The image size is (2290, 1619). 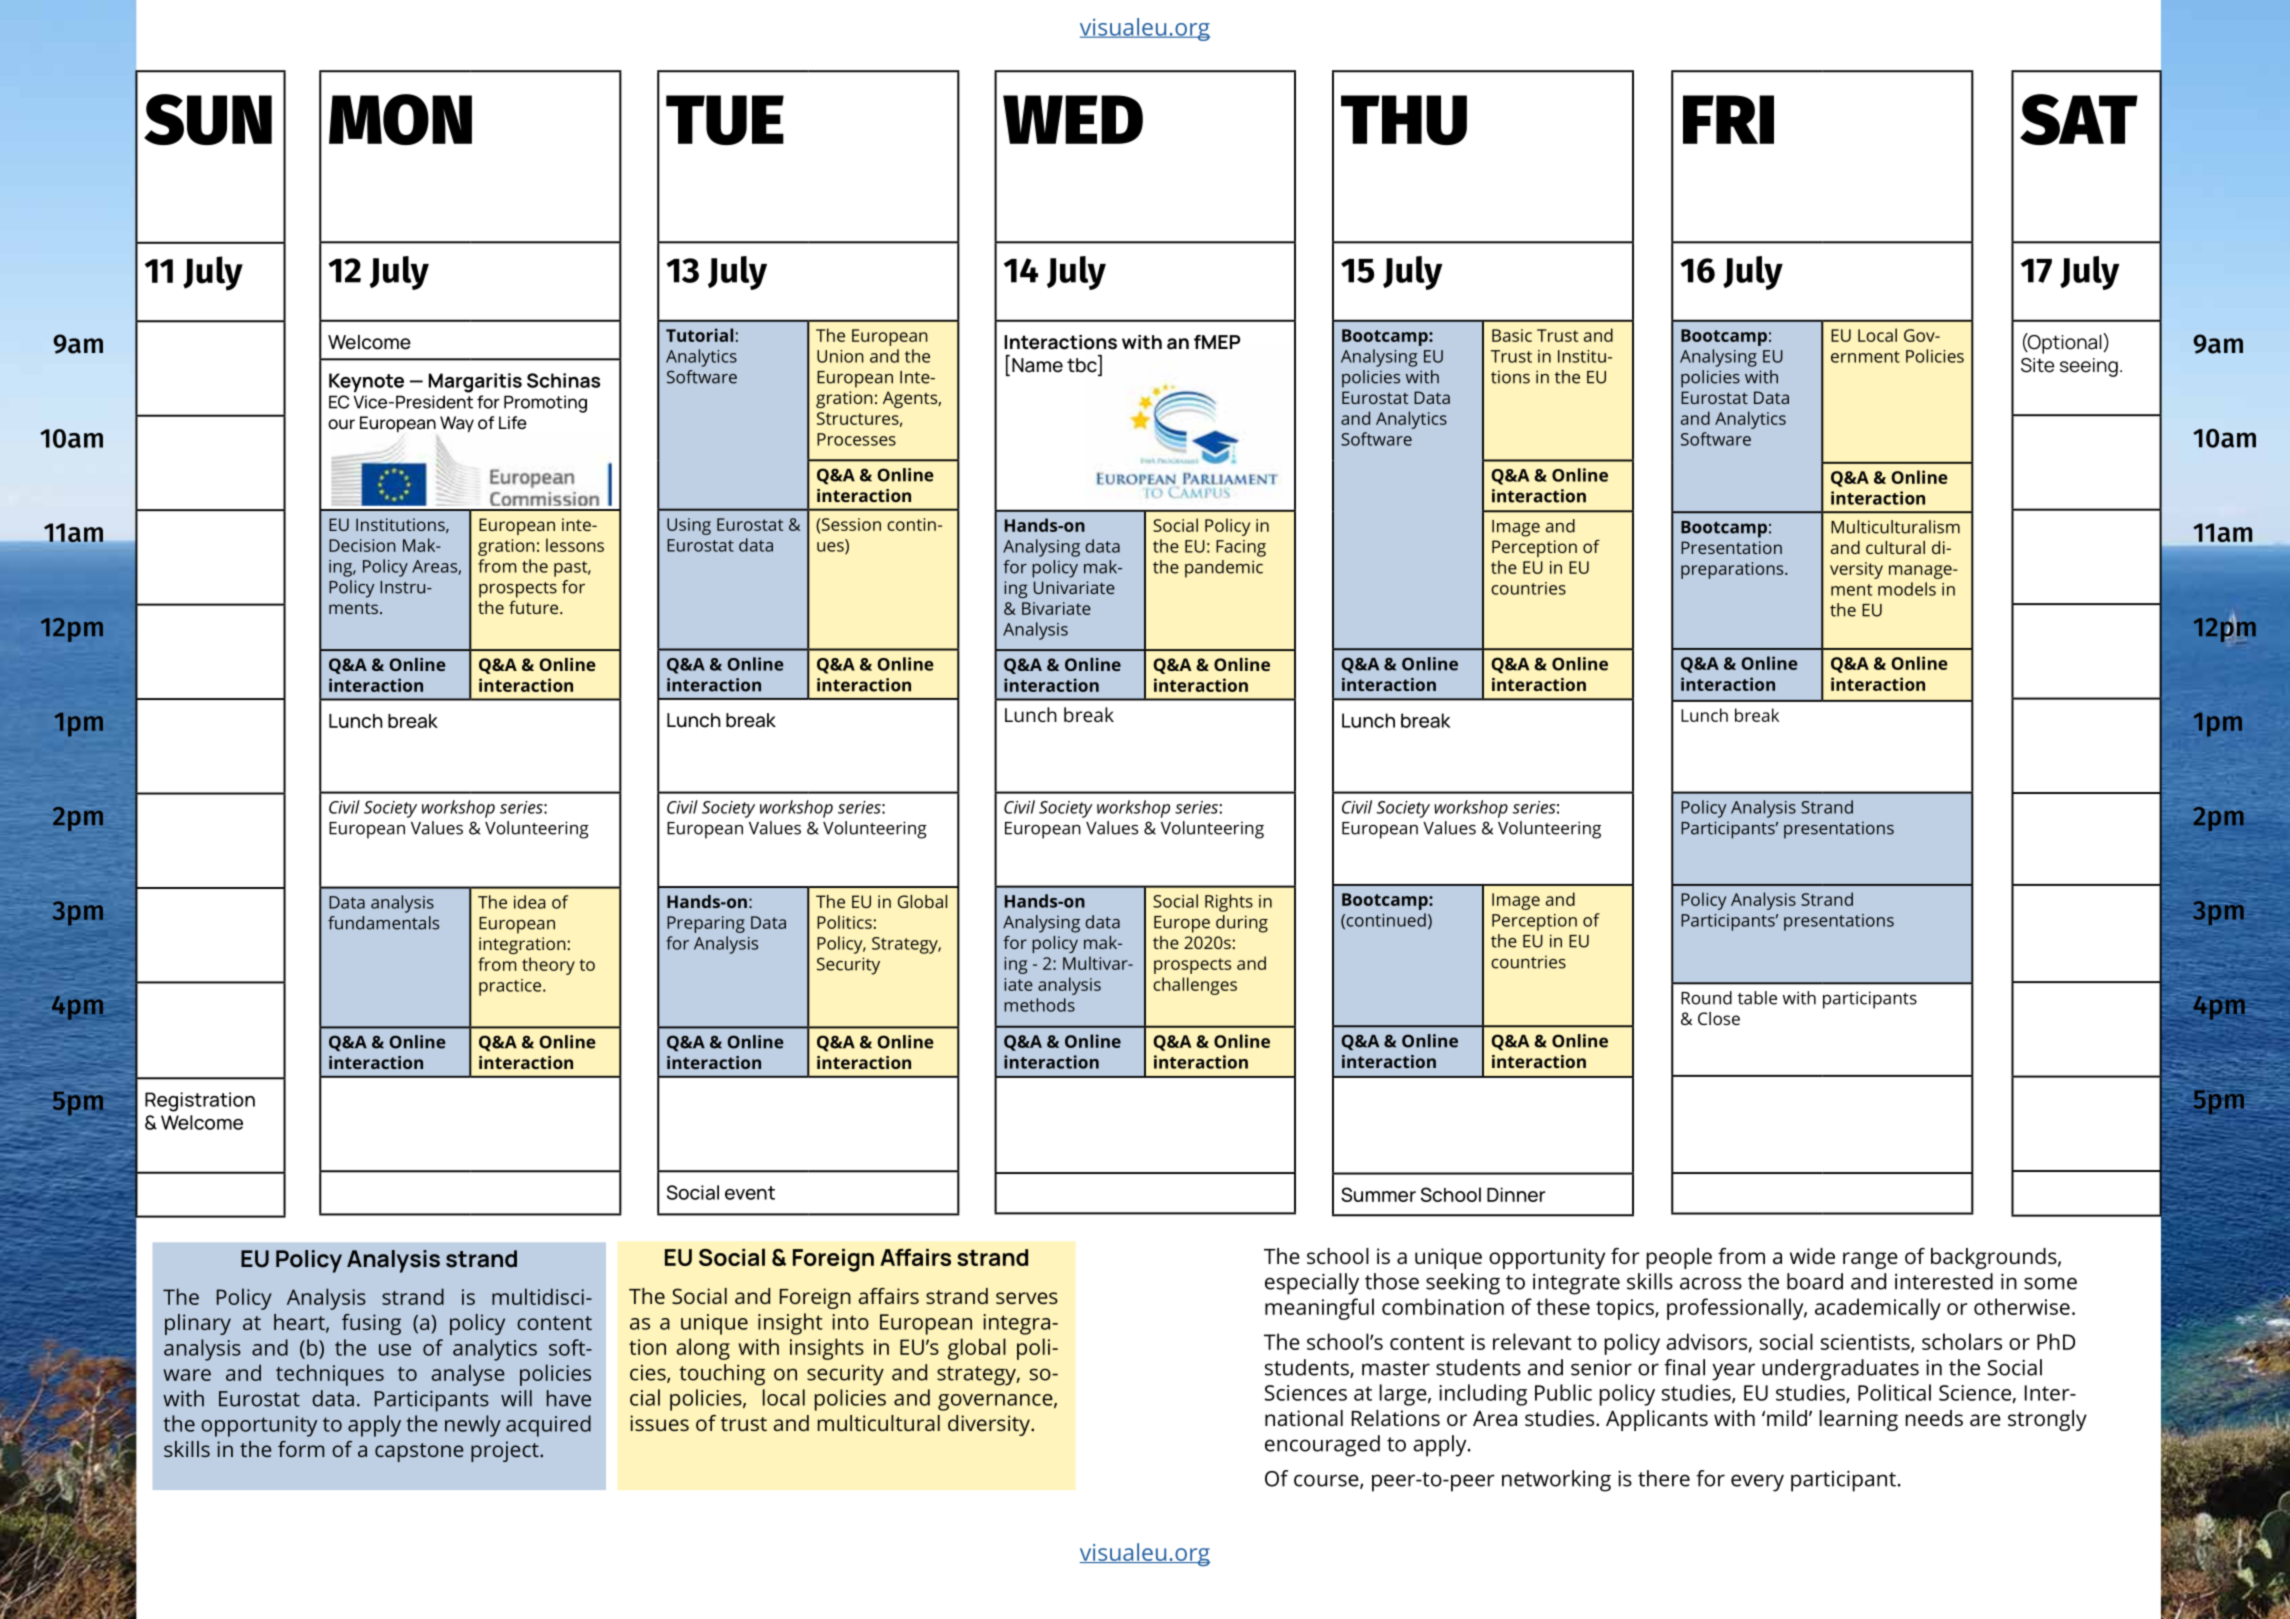 What do you see at coordinates (400, 119) in the image?
I see `MON` at bounding box center [400, 119].
